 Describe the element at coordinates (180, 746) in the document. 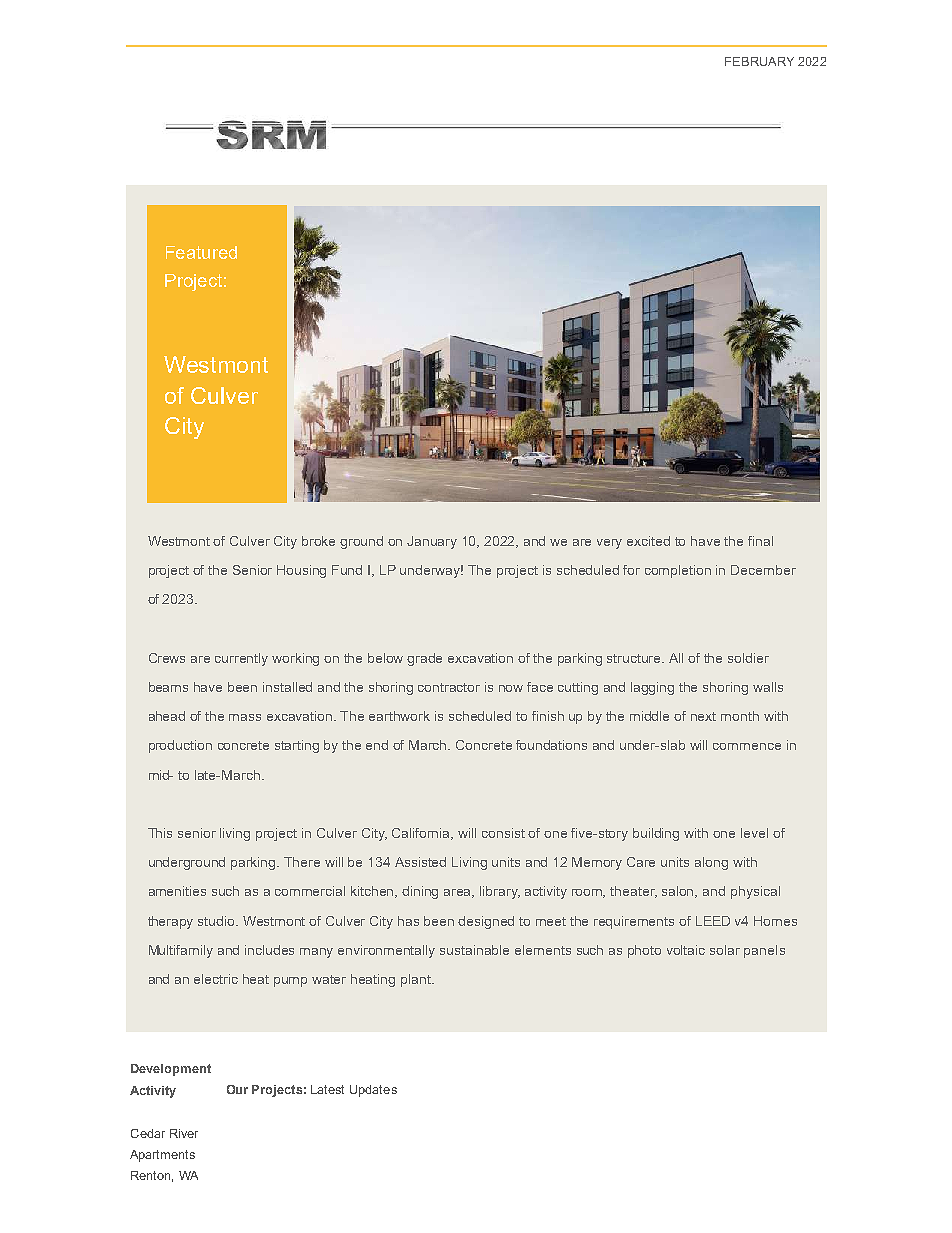

I see `production` at that location.
